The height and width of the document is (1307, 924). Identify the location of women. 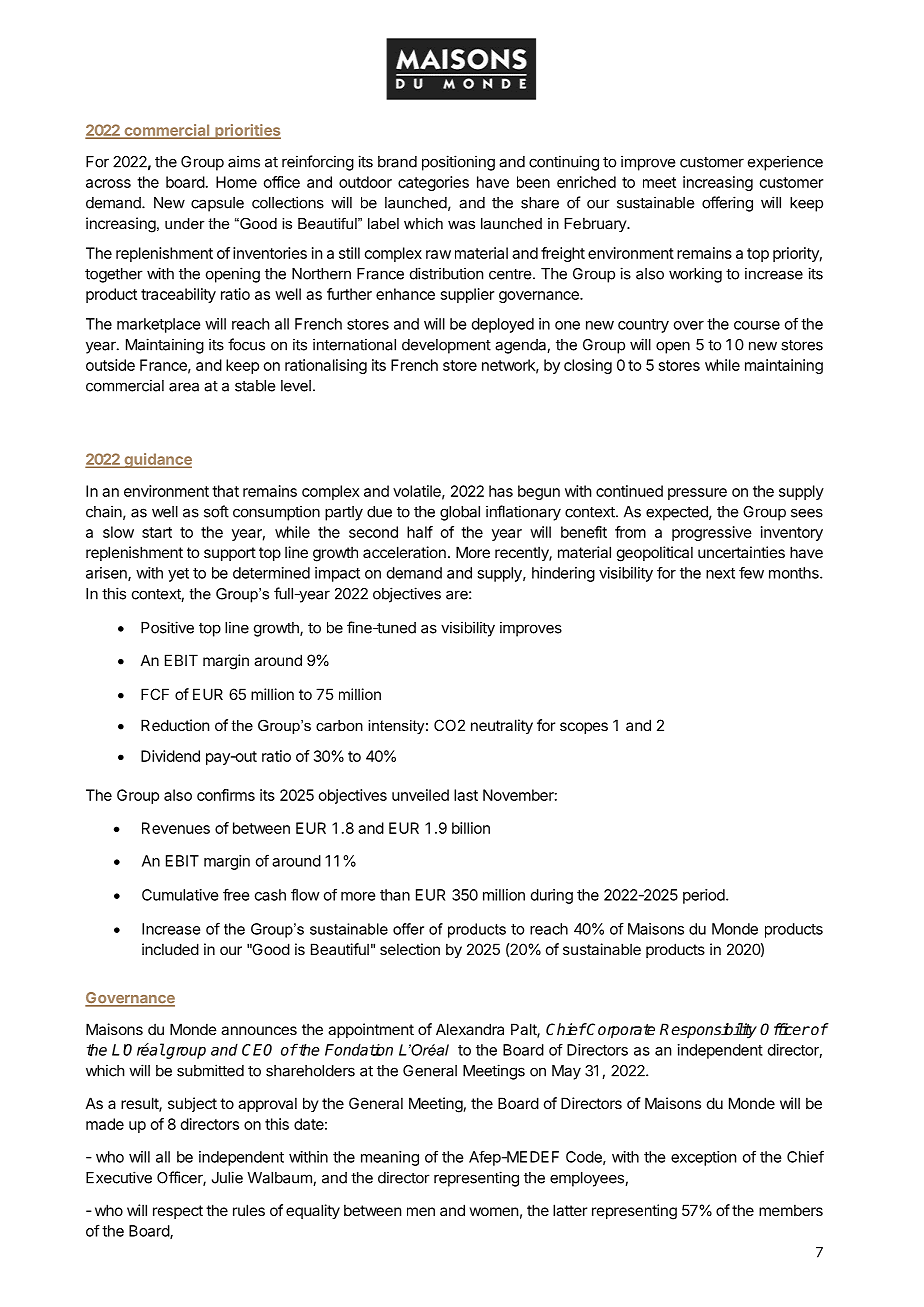
(494, 1211).
